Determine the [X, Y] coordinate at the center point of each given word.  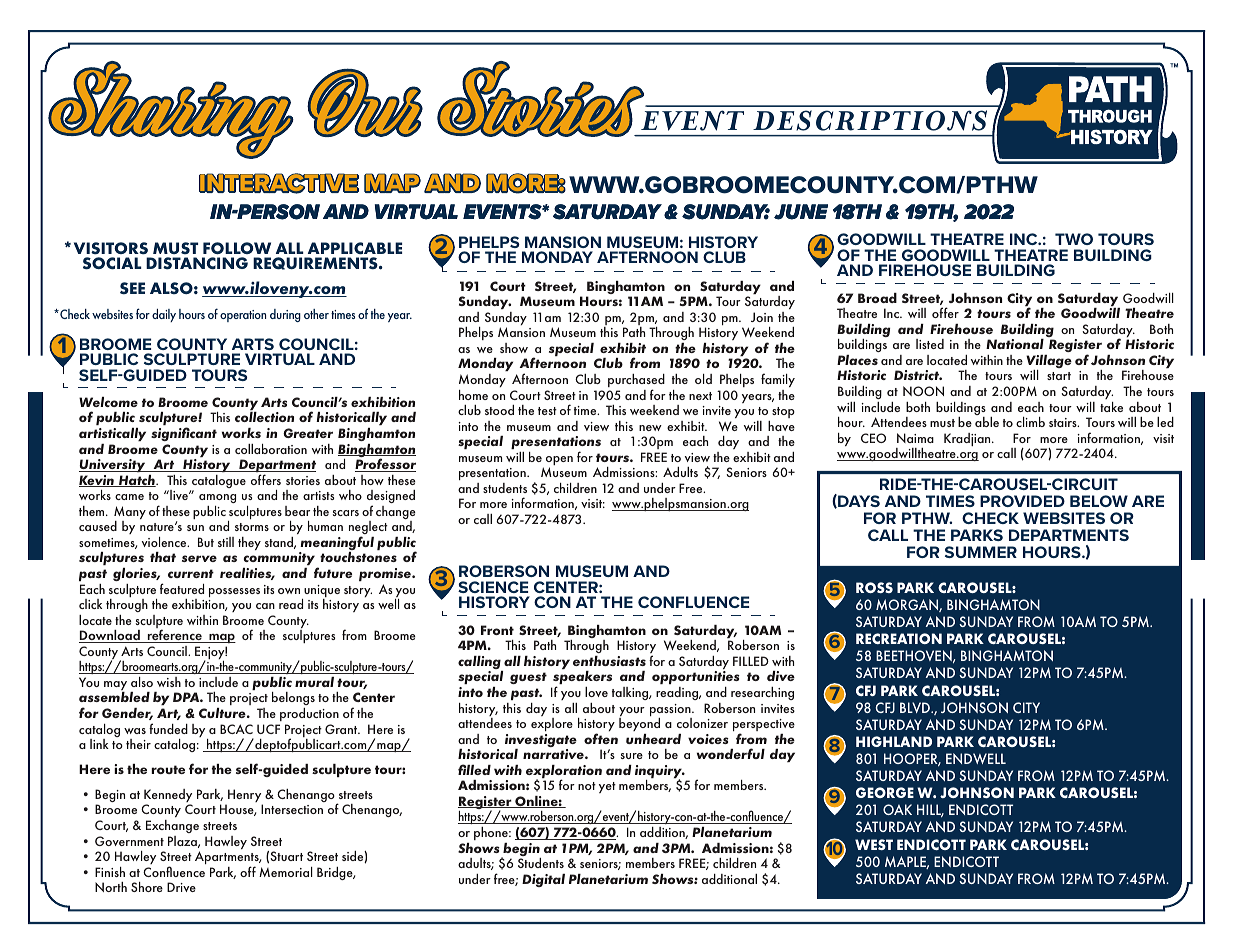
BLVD [916, 707]
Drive [181, 887]
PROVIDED [1022, 501]
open [558, 462]
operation [243, 316]
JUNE [801, 212]
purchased [636, 382]
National [1015, 344]
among [217, 498]
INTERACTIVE [279, 183]
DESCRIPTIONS [870, 120]
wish [169, 682]
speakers [581, 679]
